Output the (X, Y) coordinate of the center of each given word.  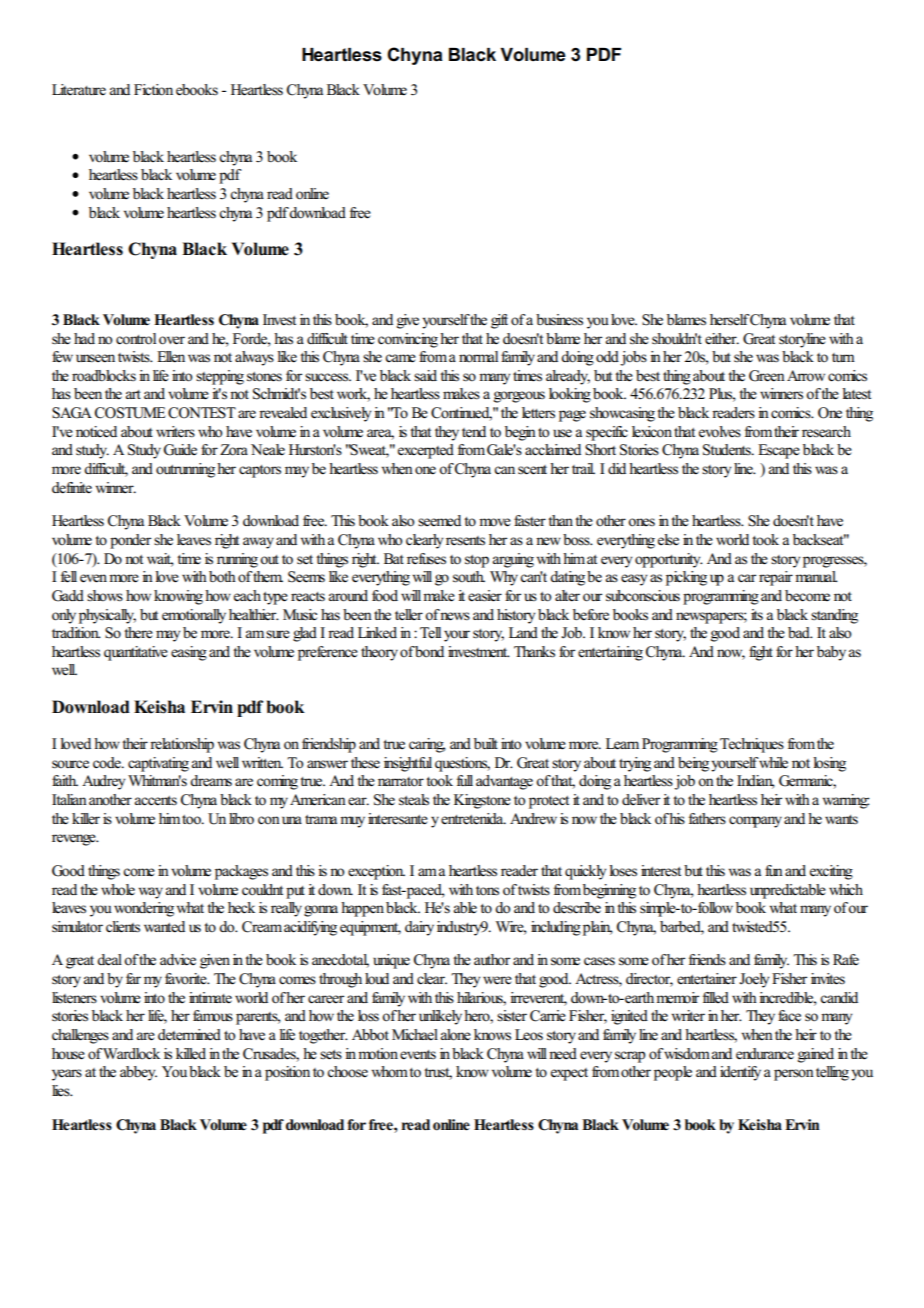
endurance (765, 1054)
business (559, 320)
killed (191, 1053)
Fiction (153, 90)
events (418, 1055)
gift (499, 321)
